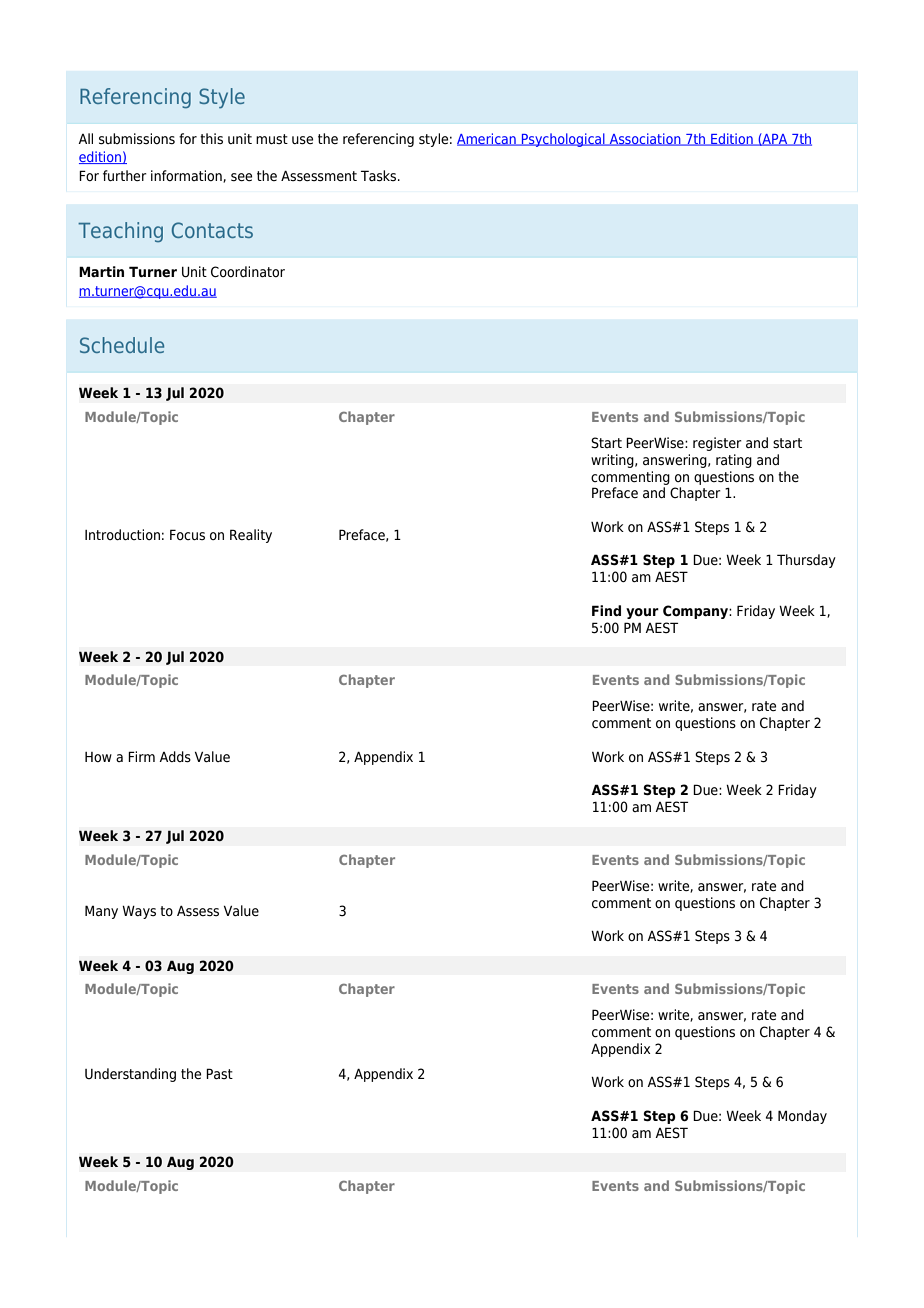 This screenshot has width=924, height=1308. I want to click on information, so click(187, 176).
